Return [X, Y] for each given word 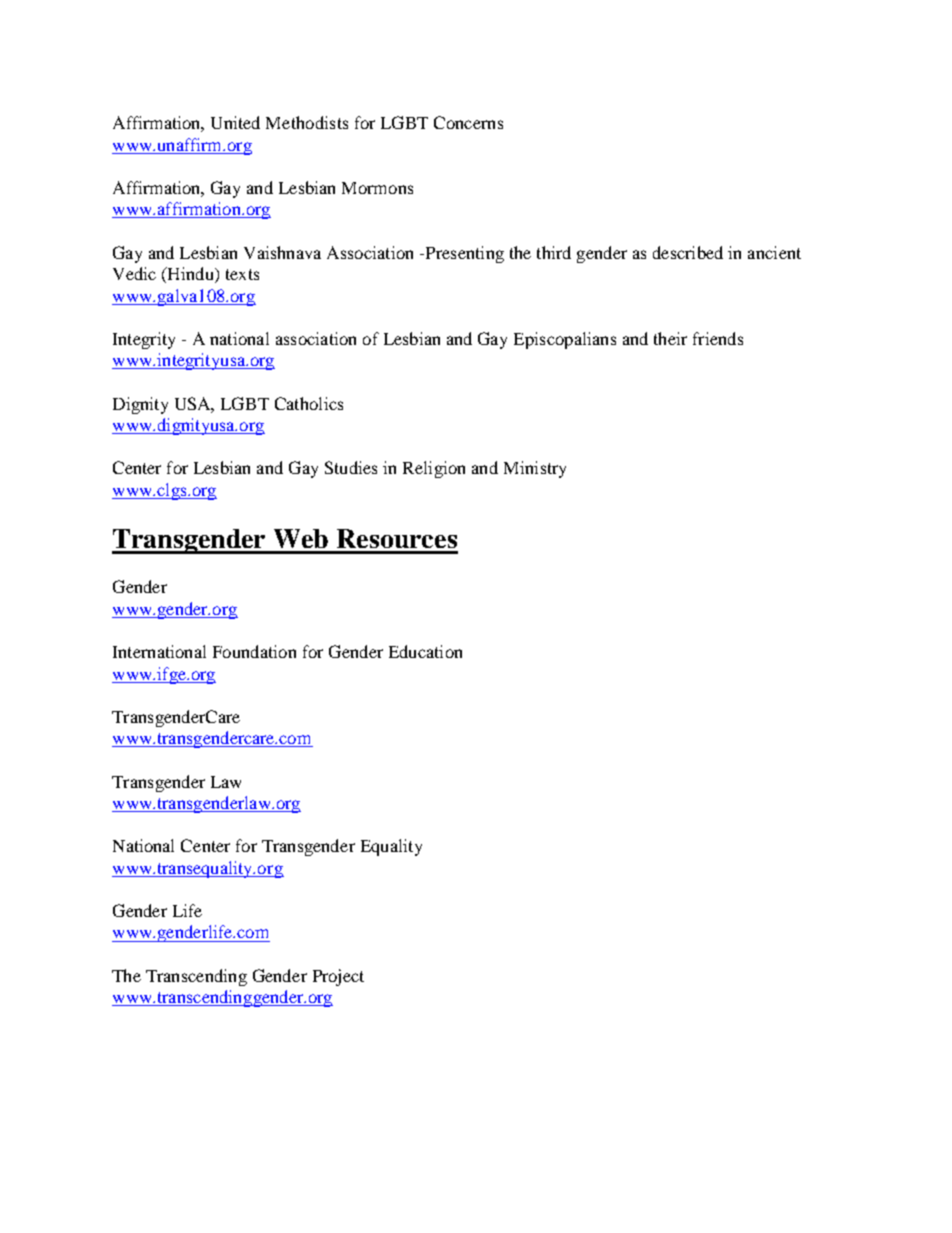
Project [338, 977]
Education [425, 651]
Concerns [468, 122]
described [688, 252]
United [235, 122]
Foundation [254, 651]
